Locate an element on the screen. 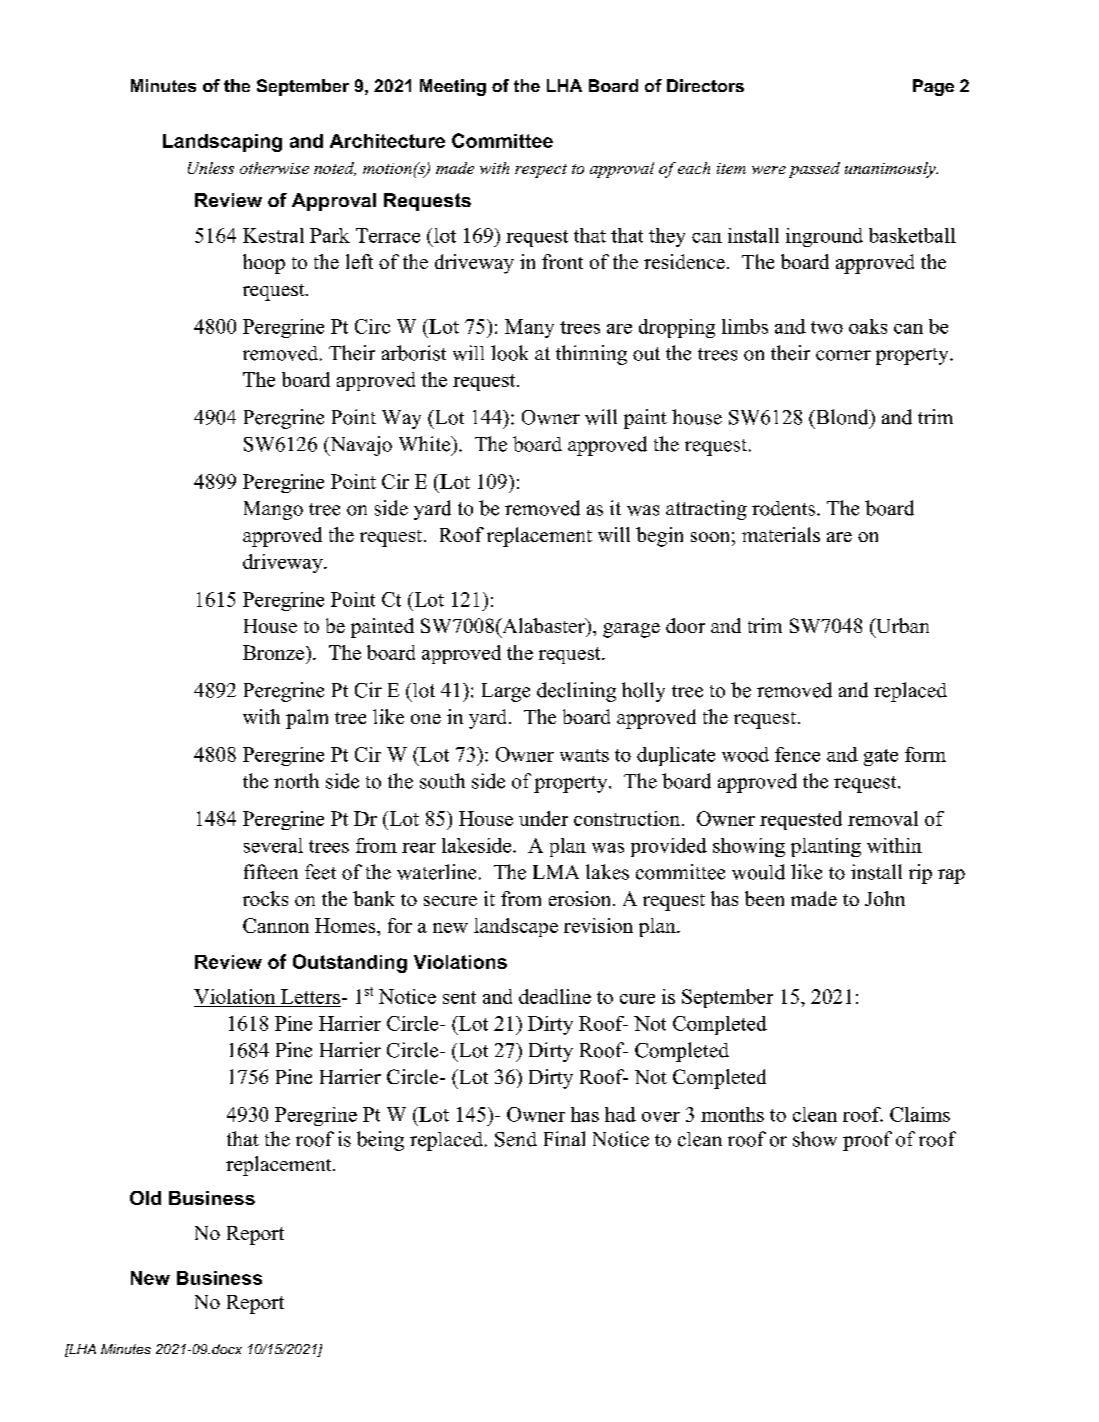  Claims is located at coordinates (920, 1114).
